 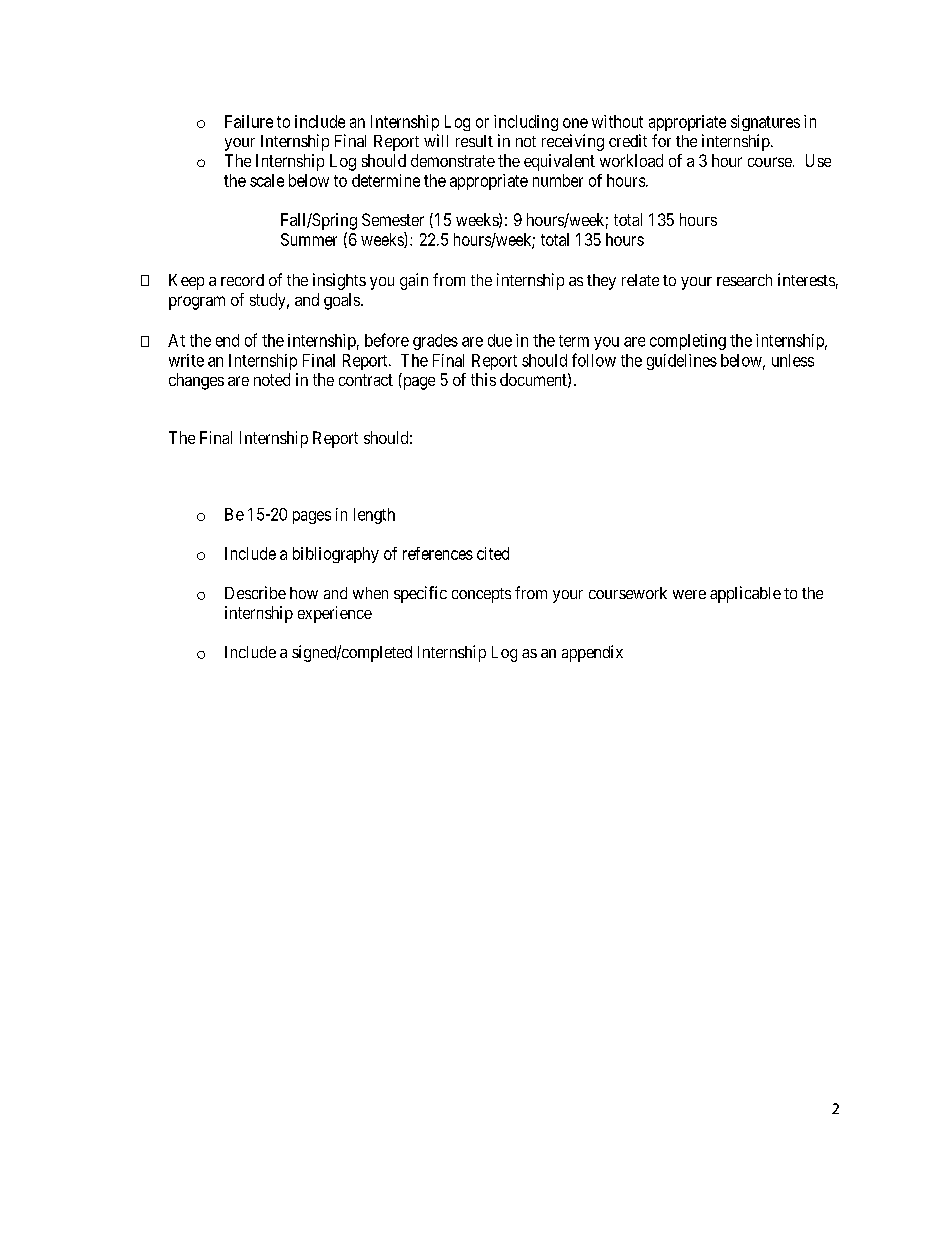 I want to click on this, so click(x=483, y=379).
